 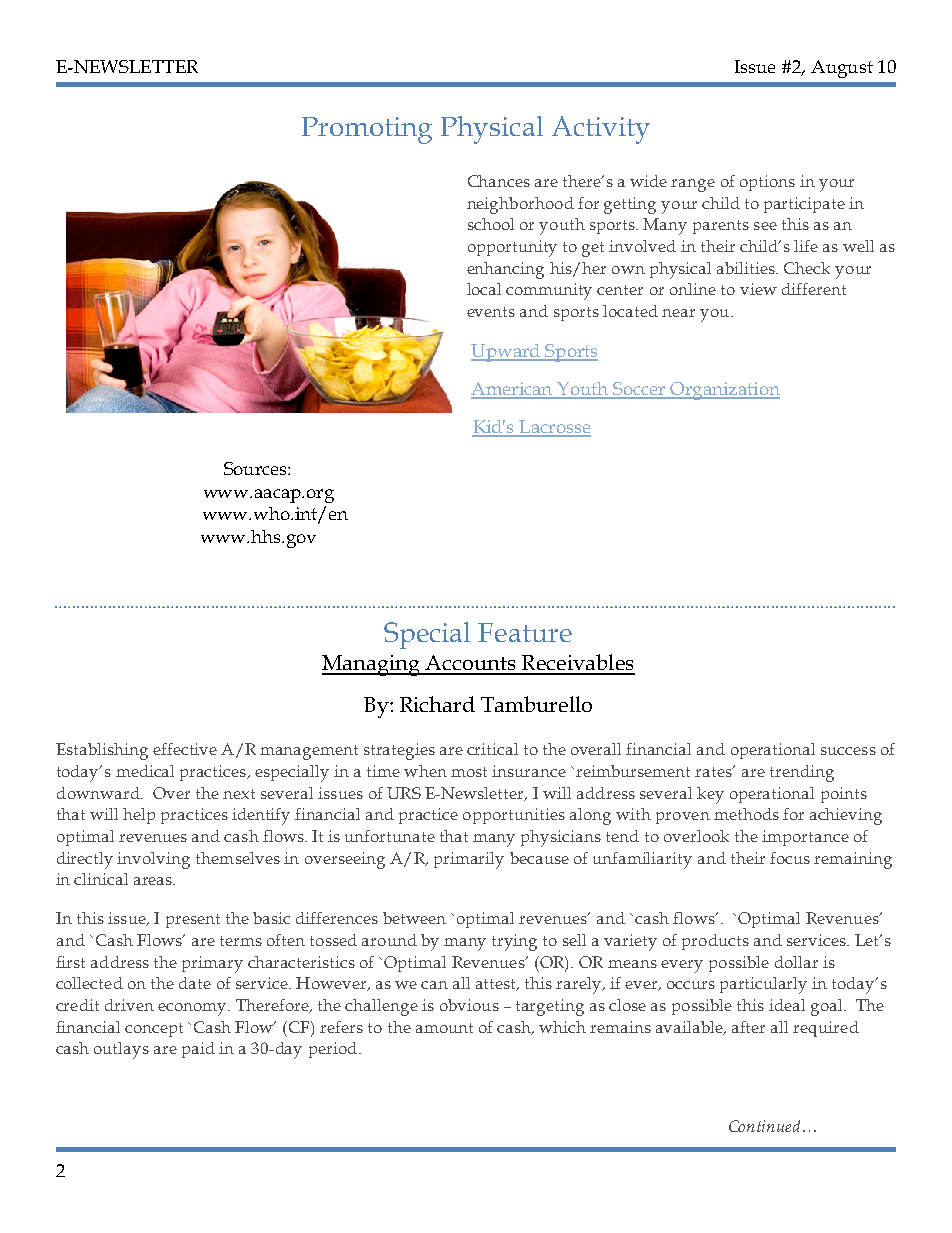 What do you see at coordinates (367, 130) in the image?
I see `Promoting` at bounding box center [367, 130].
